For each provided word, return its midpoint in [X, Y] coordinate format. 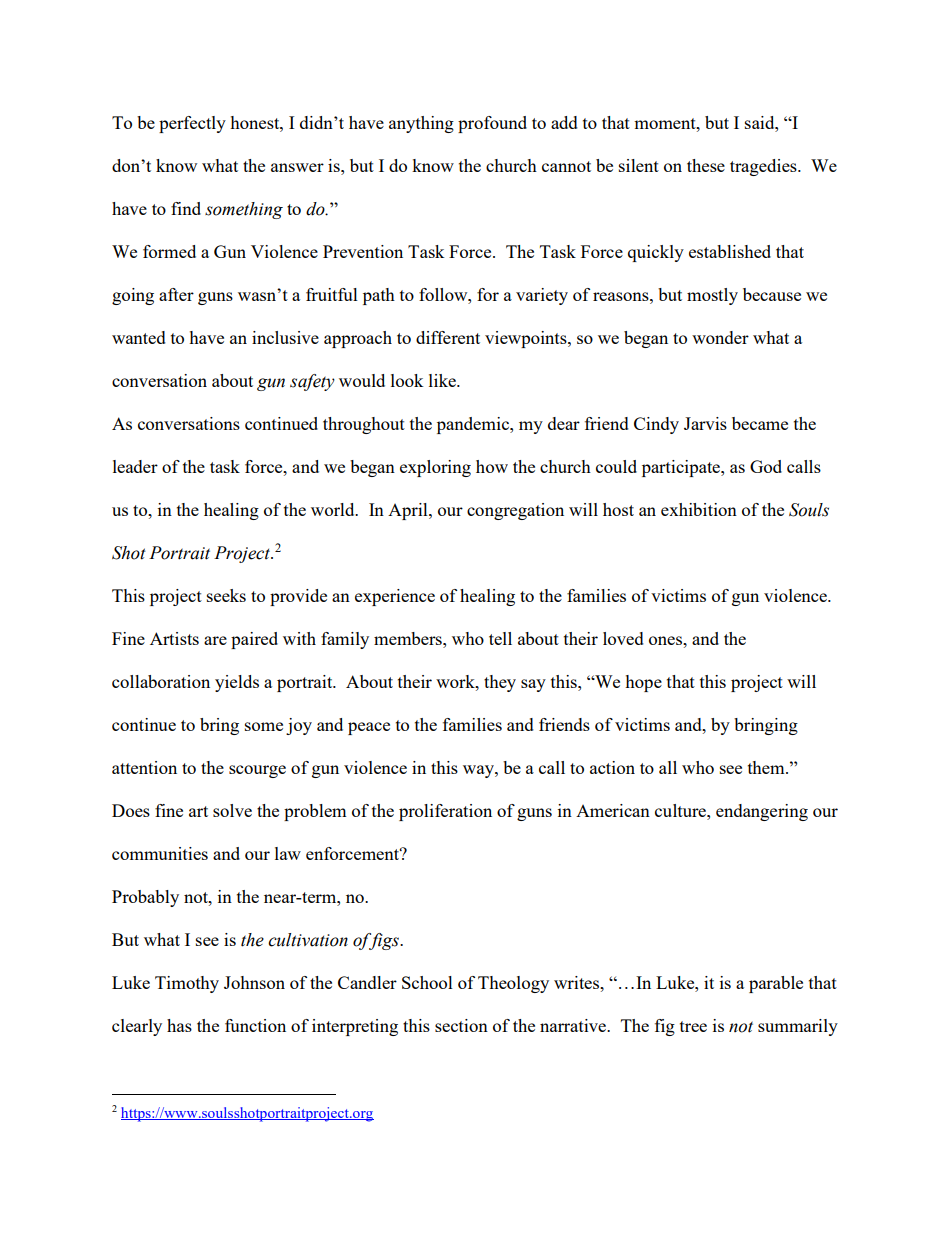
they [500, 683]
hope [643, 683]
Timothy [187, 984]
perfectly [192, 124]
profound [492, 124]
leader [135, 466]
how [492, 466]
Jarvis [705, 423]
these [706, 165]
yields [237, 683]
